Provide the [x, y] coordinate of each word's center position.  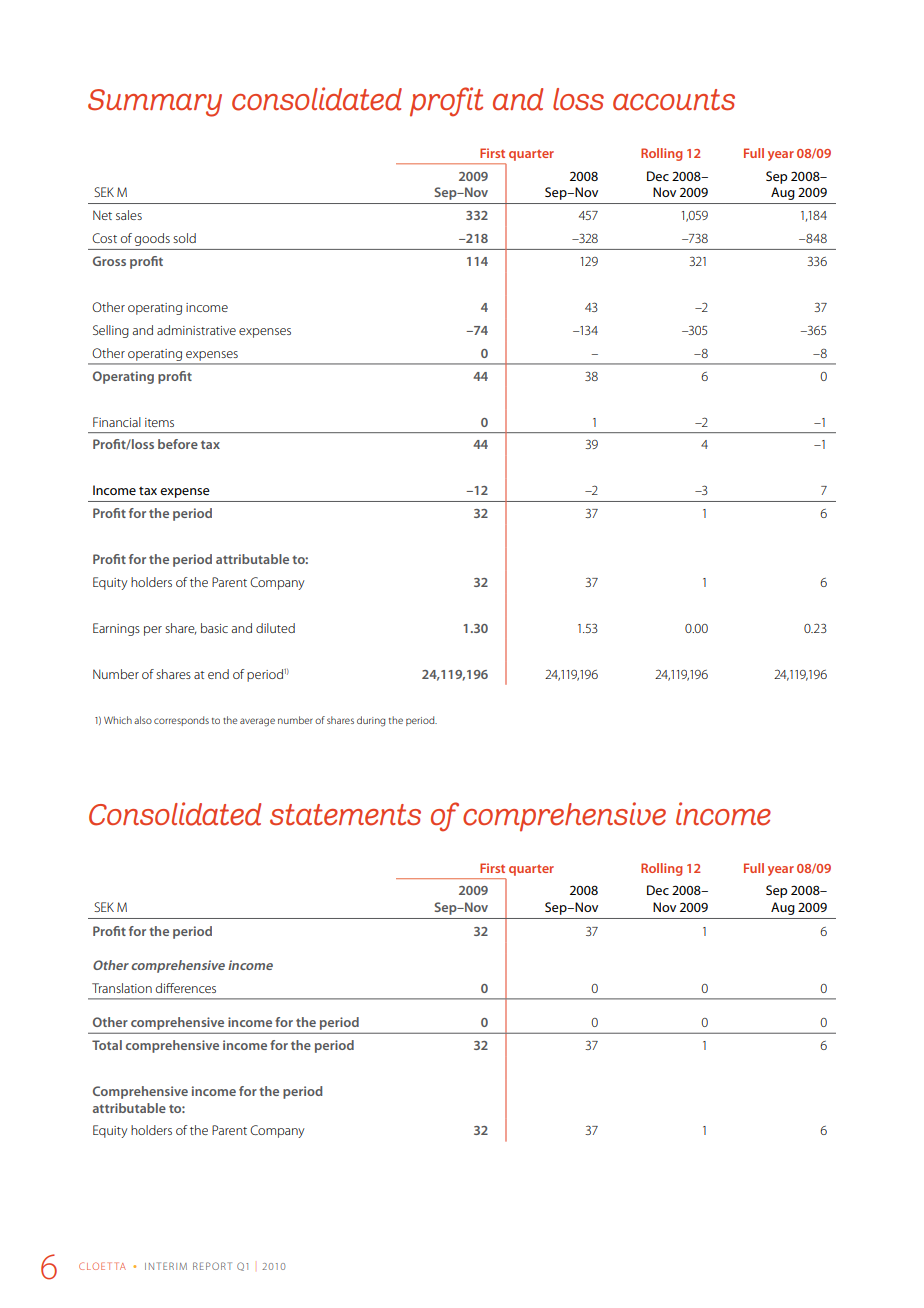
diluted [275, 628]
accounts [674, 100]
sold [184, 238]
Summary [155, 103]
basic [214, 628]
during [371, 721]
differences [186, 988]
